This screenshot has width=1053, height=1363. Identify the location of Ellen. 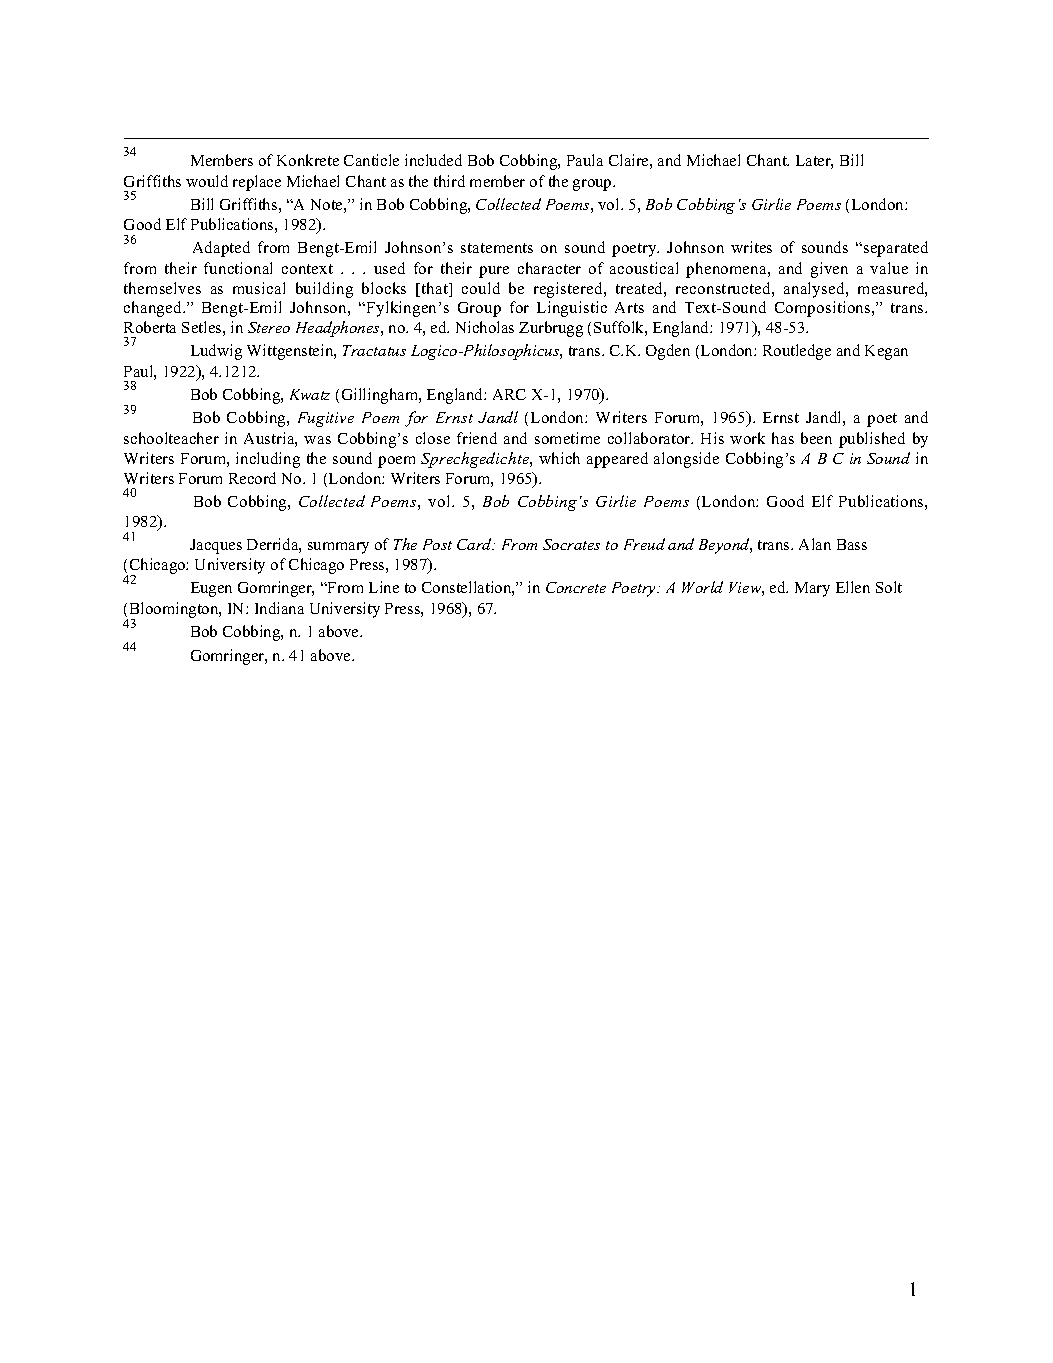
(853, 587).
